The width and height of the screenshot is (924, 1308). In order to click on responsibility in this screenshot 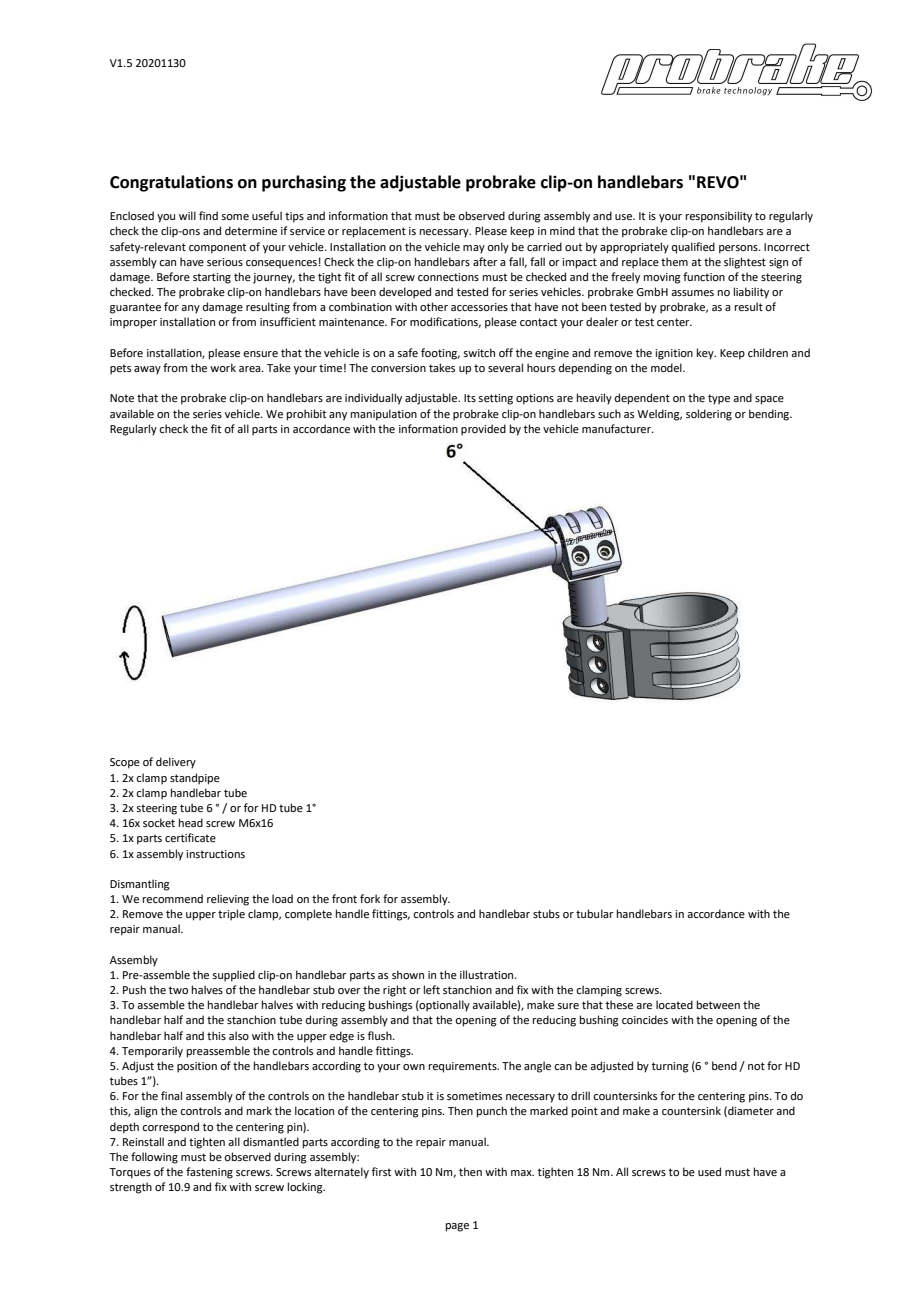, I will do `click(719, 217)`.
